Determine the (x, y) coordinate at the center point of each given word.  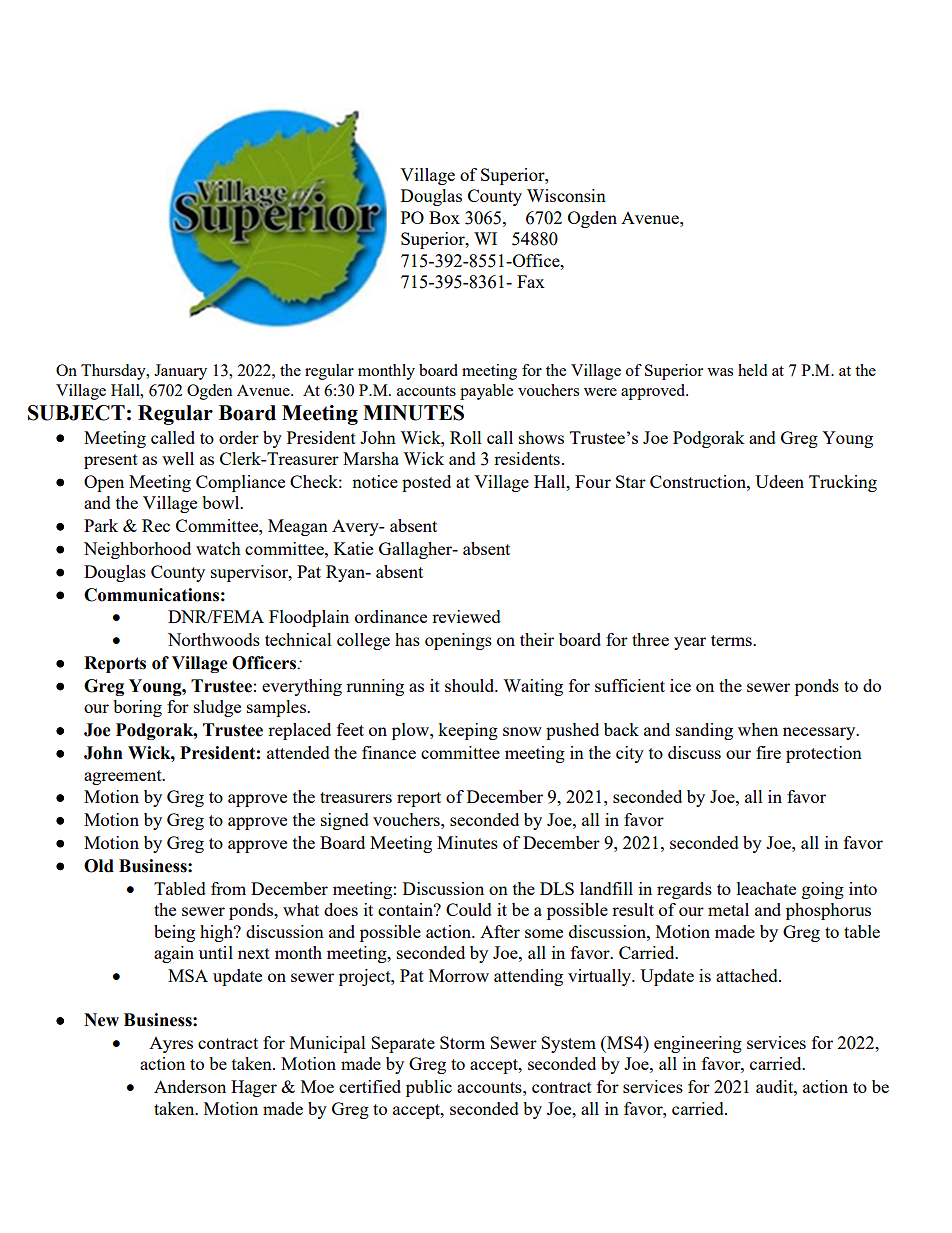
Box (444, 217)
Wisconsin (566, 195)
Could (469, 909)
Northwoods (214, 639)
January (180, 372)
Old (99, 866)
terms (732, 640)
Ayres (171, 1045)
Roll (466, 437)
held (752, 370)
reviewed (466, 616)
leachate (766, 888)
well (178, 458)
